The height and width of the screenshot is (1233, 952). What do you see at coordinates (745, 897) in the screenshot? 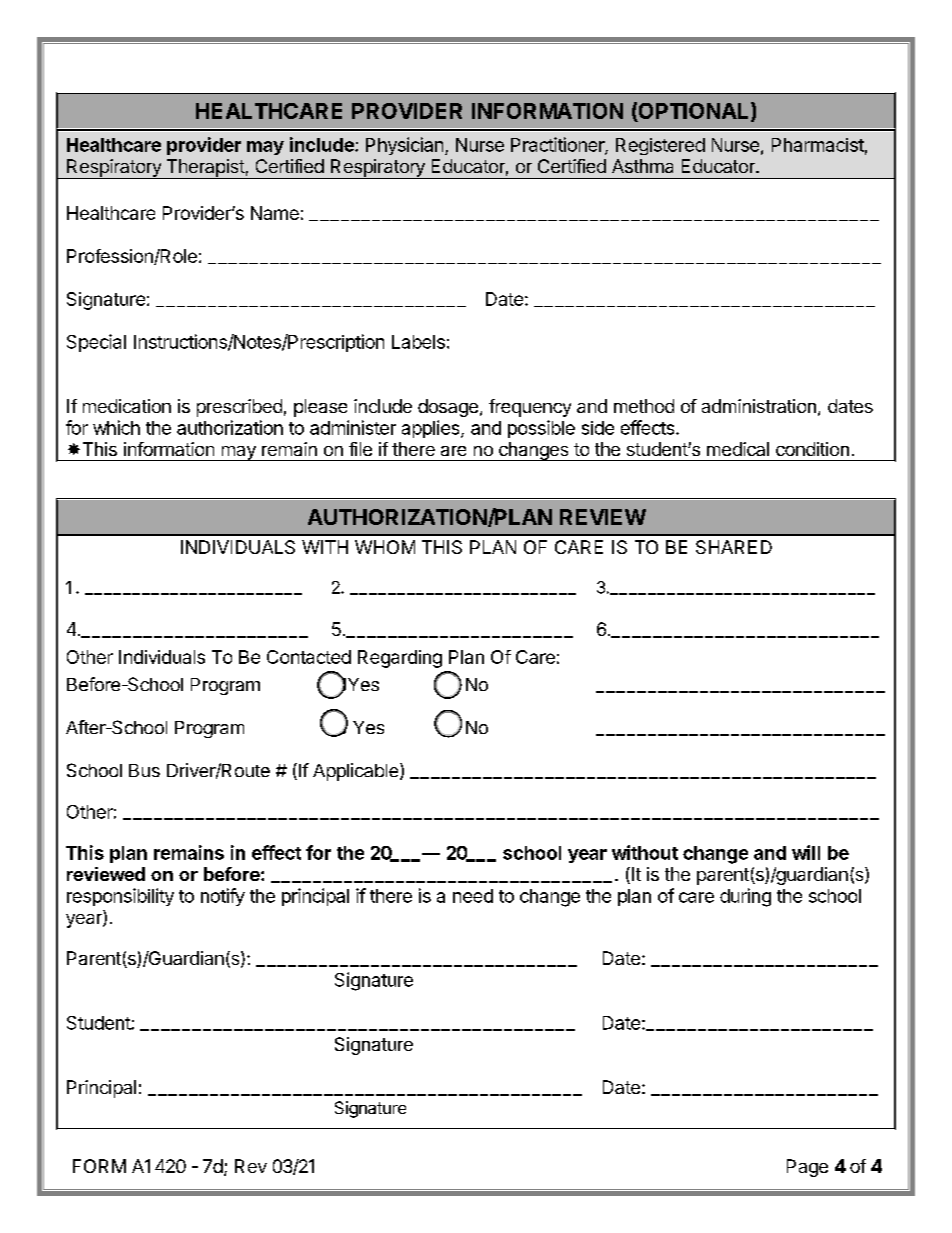
I see `during` at bounding box center [745, 897].
